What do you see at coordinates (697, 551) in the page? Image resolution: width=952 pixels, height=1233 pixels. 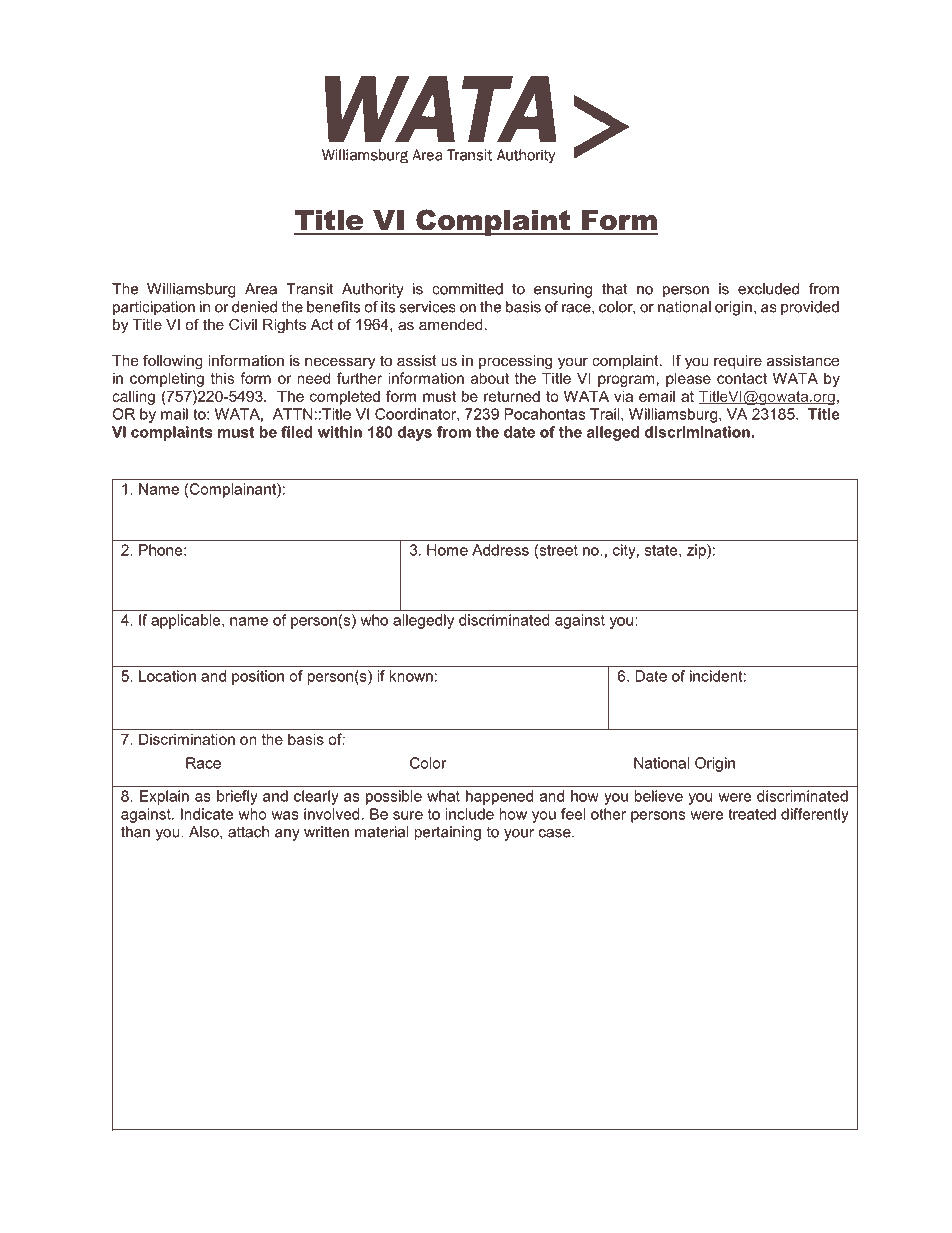 I see `zip` at bounding box center [697, 551].
